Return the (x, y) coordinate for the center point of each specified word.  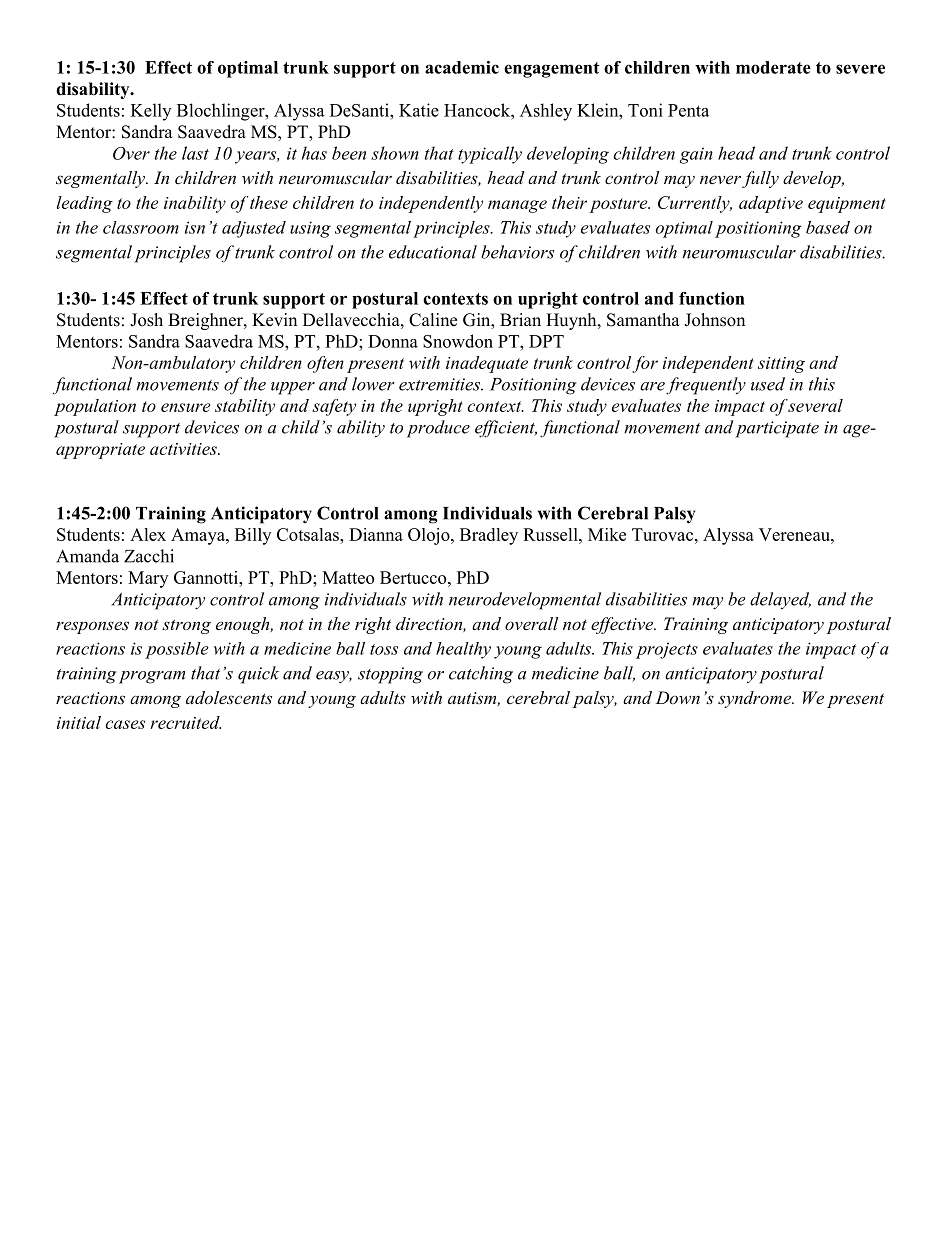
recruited (186, 722)
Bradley (489, 536)
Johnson (714, 320)
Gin (477, 321)
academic (462, 67)
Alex (148, 534)
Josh (146, 320)
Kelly (151, 112)
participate (777, 429)
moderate (773, 67)
